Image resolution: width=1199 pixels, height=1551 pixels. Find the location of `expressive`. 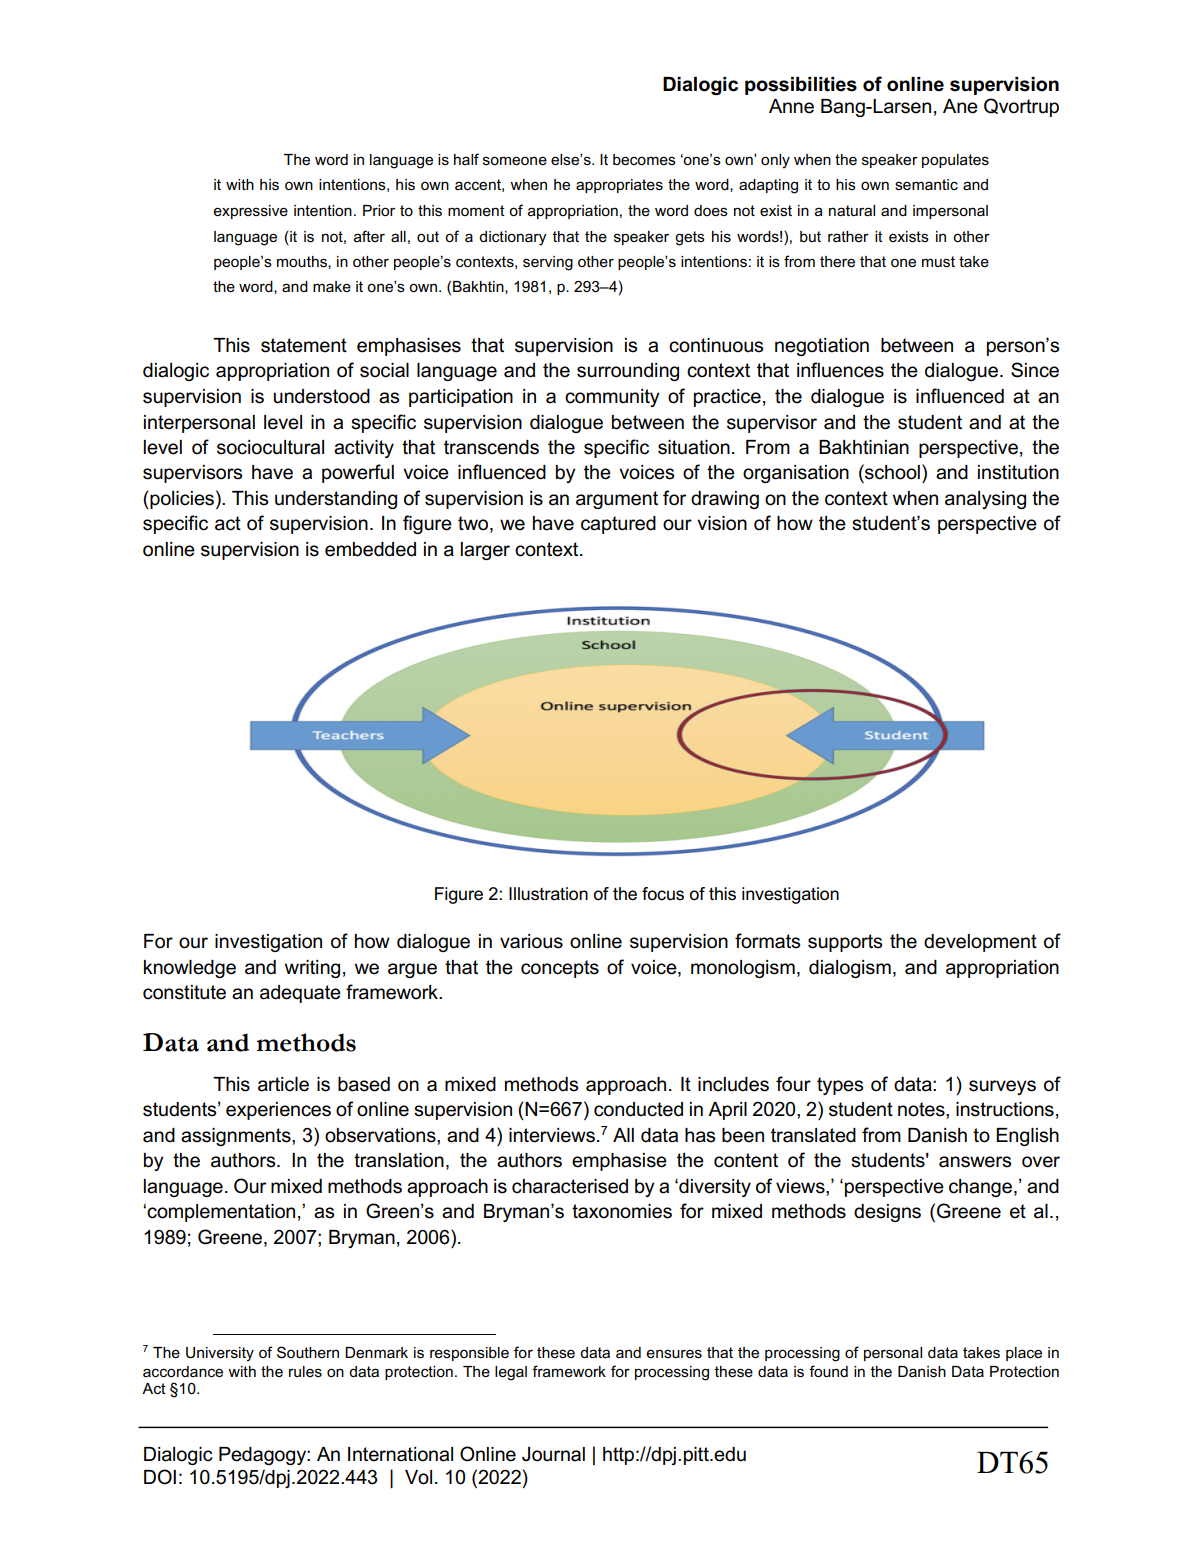

expressive is located at coordinates (251, 212).
